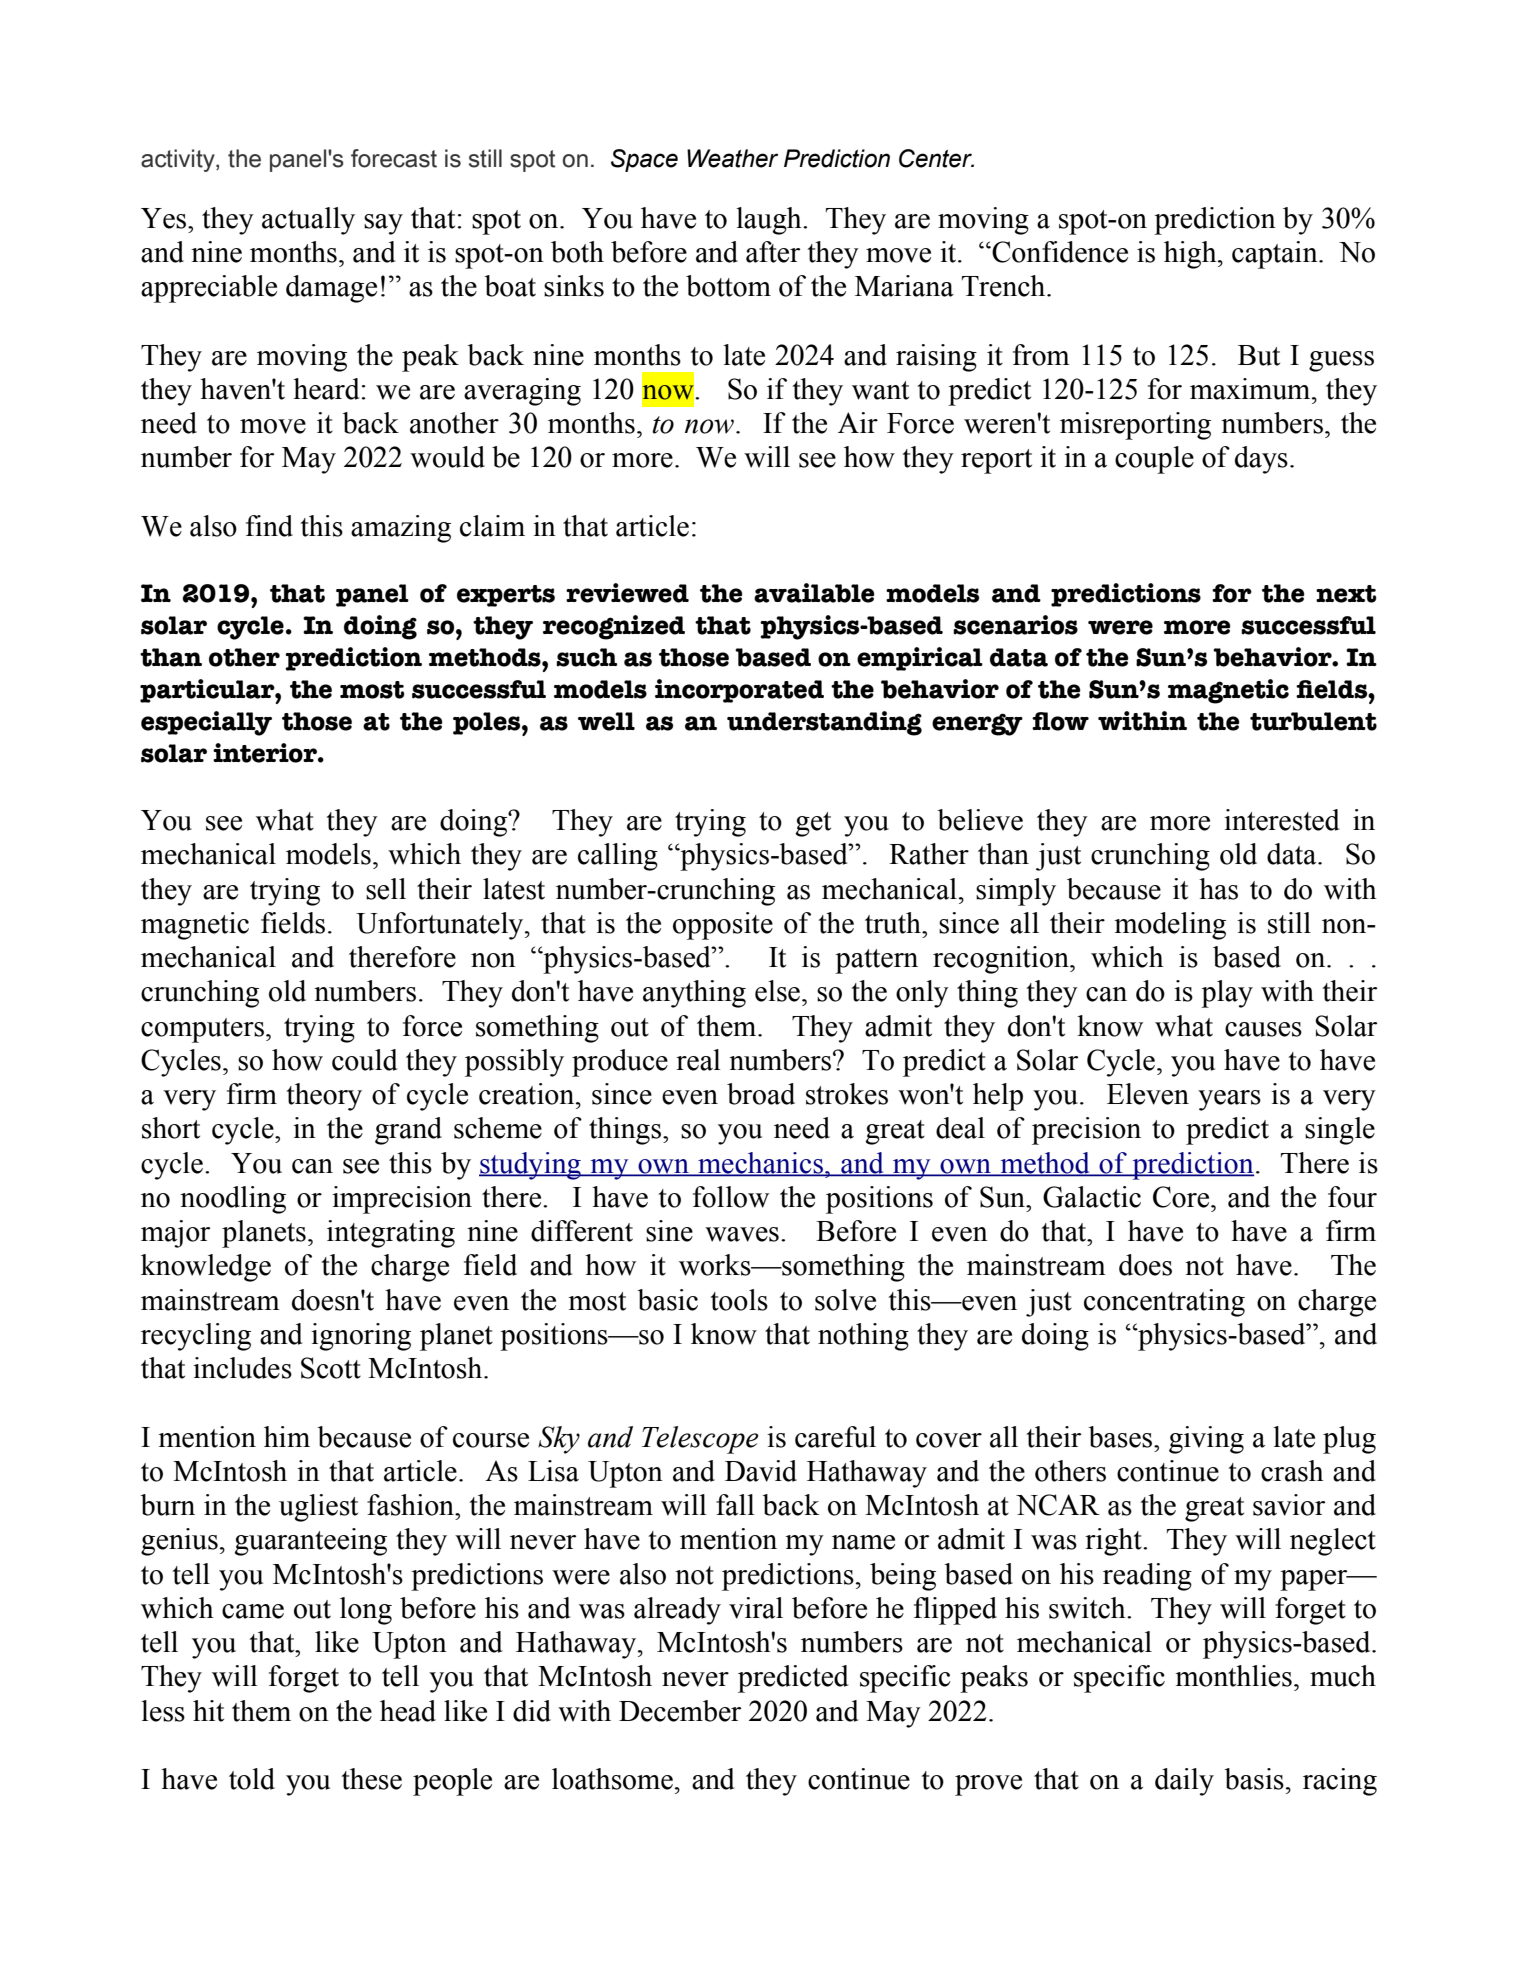  Describe the element at coordinates (252, 1779) in the page. I see `told` at that location.
